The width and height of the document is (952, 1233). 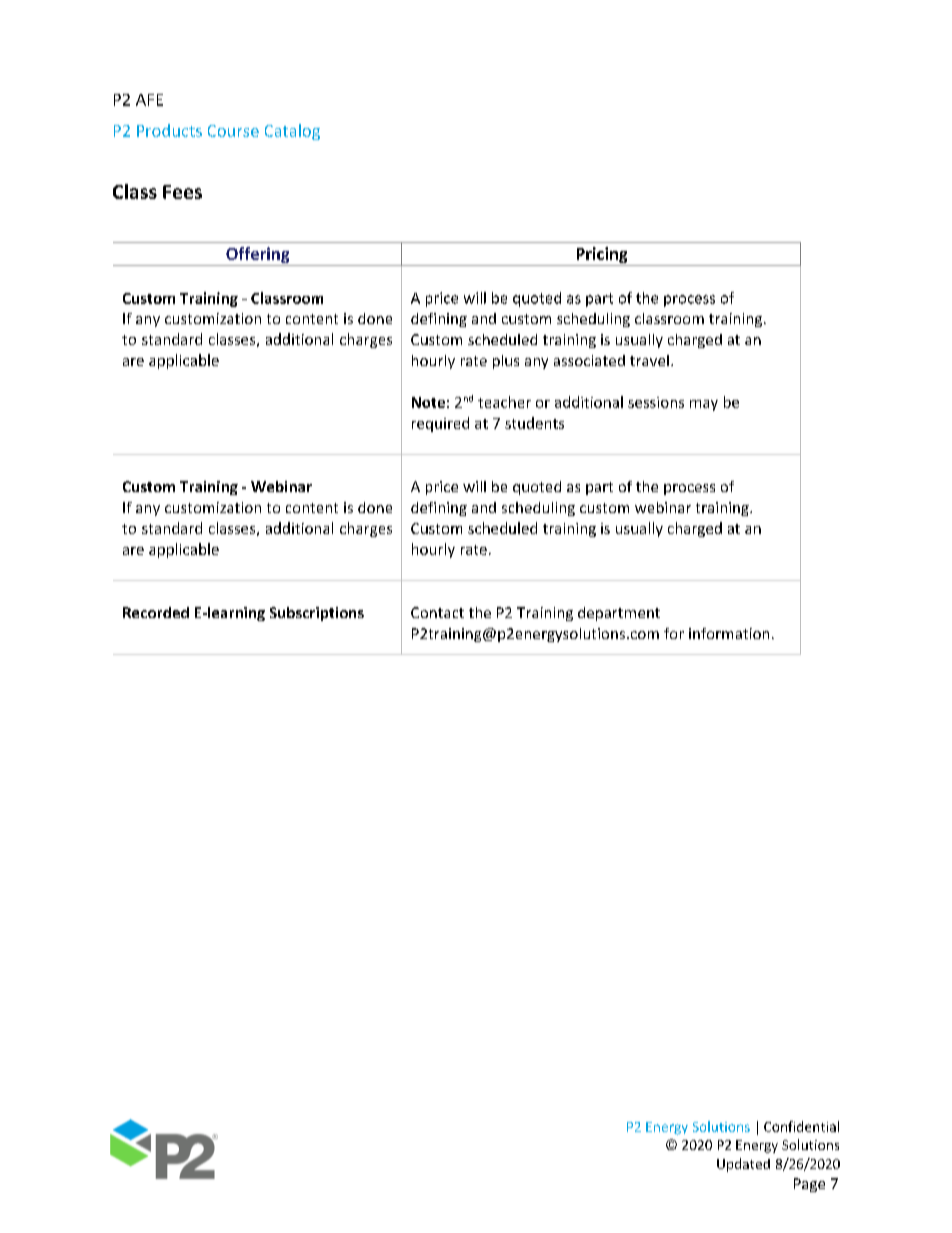 What do you see at coordinates (704, 405) in the document?
I see `may` at bounding box center [704, 405].
